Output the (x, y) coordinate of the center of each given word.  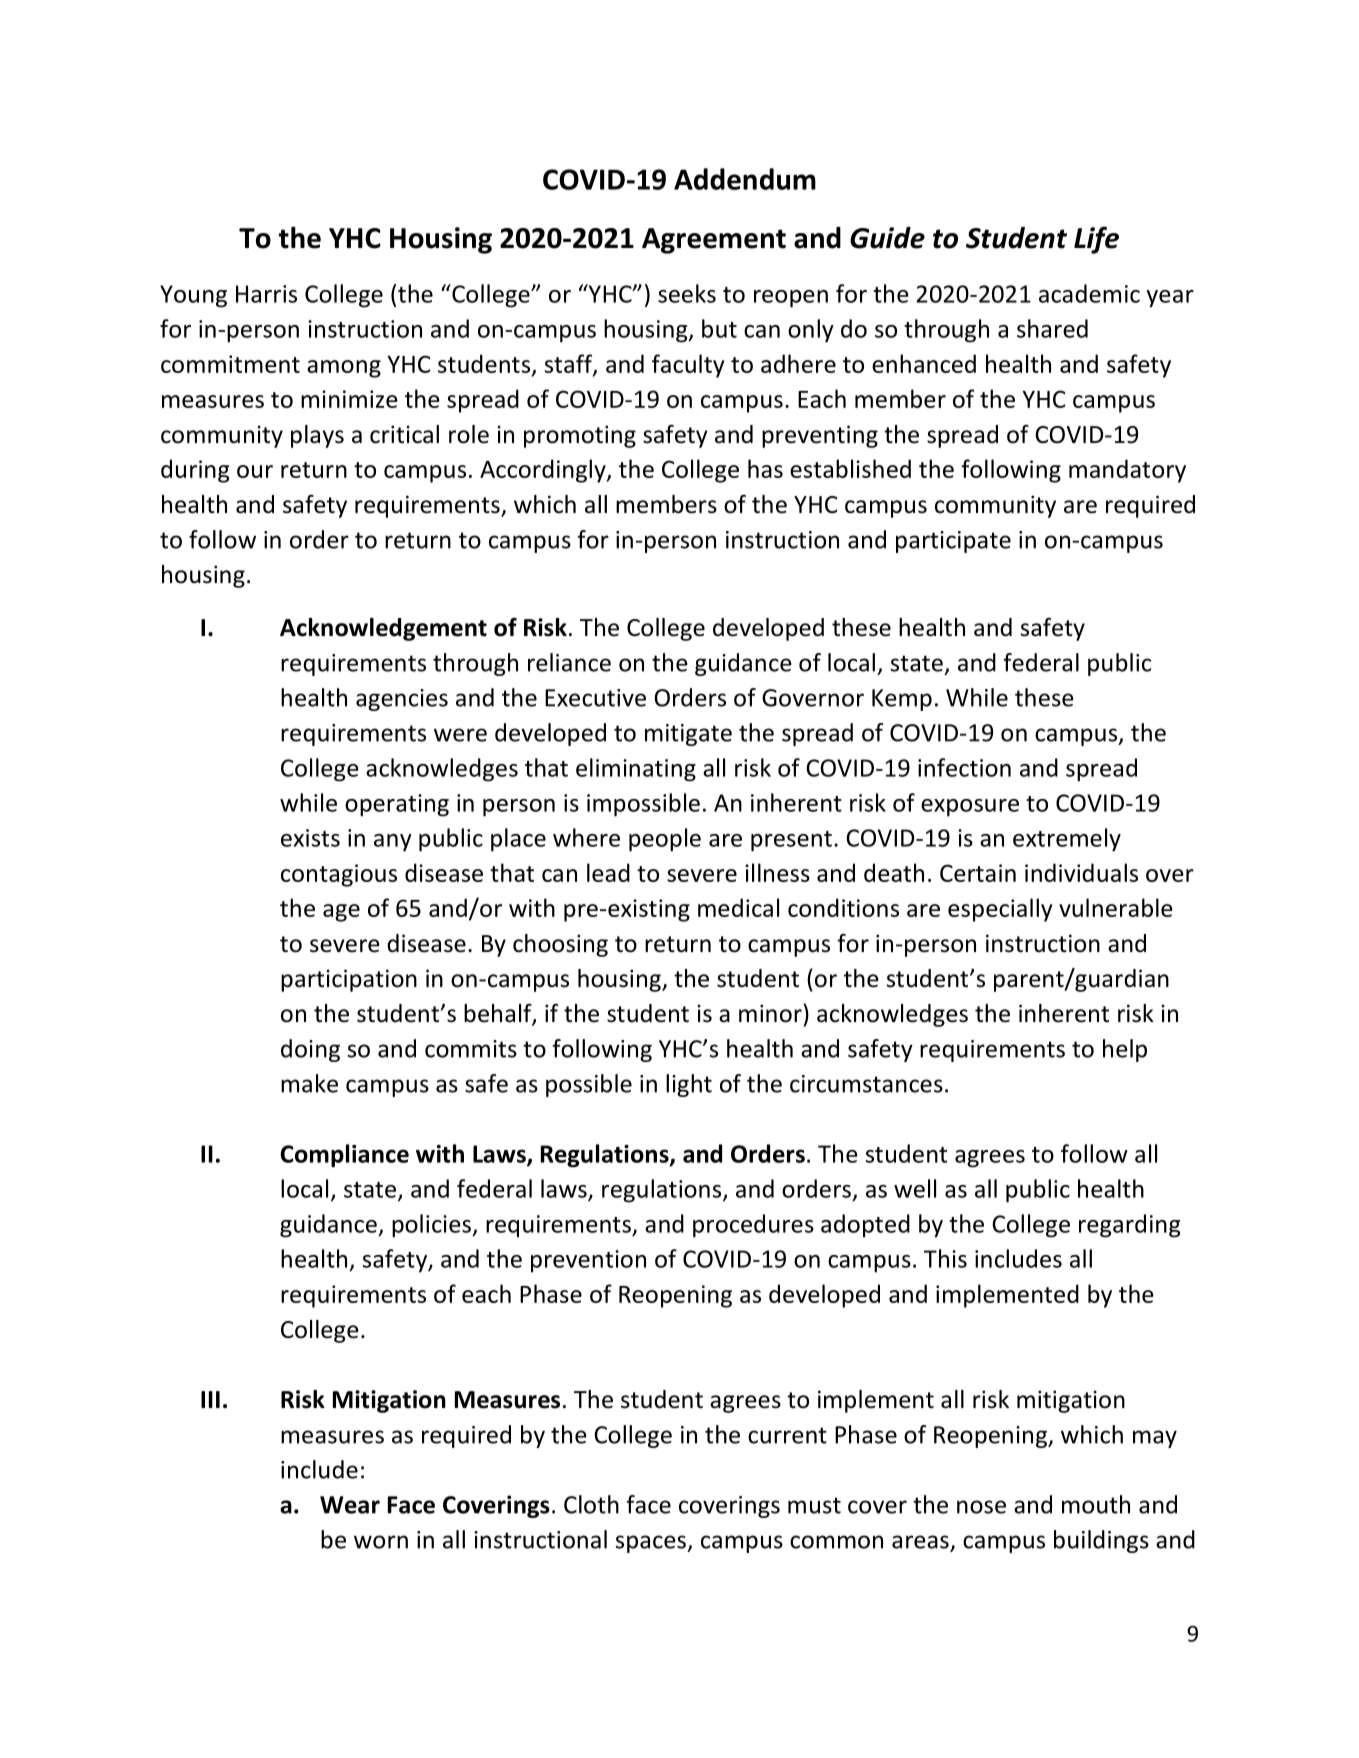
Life (1096, 240)
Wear (350, 1505)
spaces (652, 1544)
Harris (266, 294)
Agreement (714, 241)
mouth (1096, 1504)
